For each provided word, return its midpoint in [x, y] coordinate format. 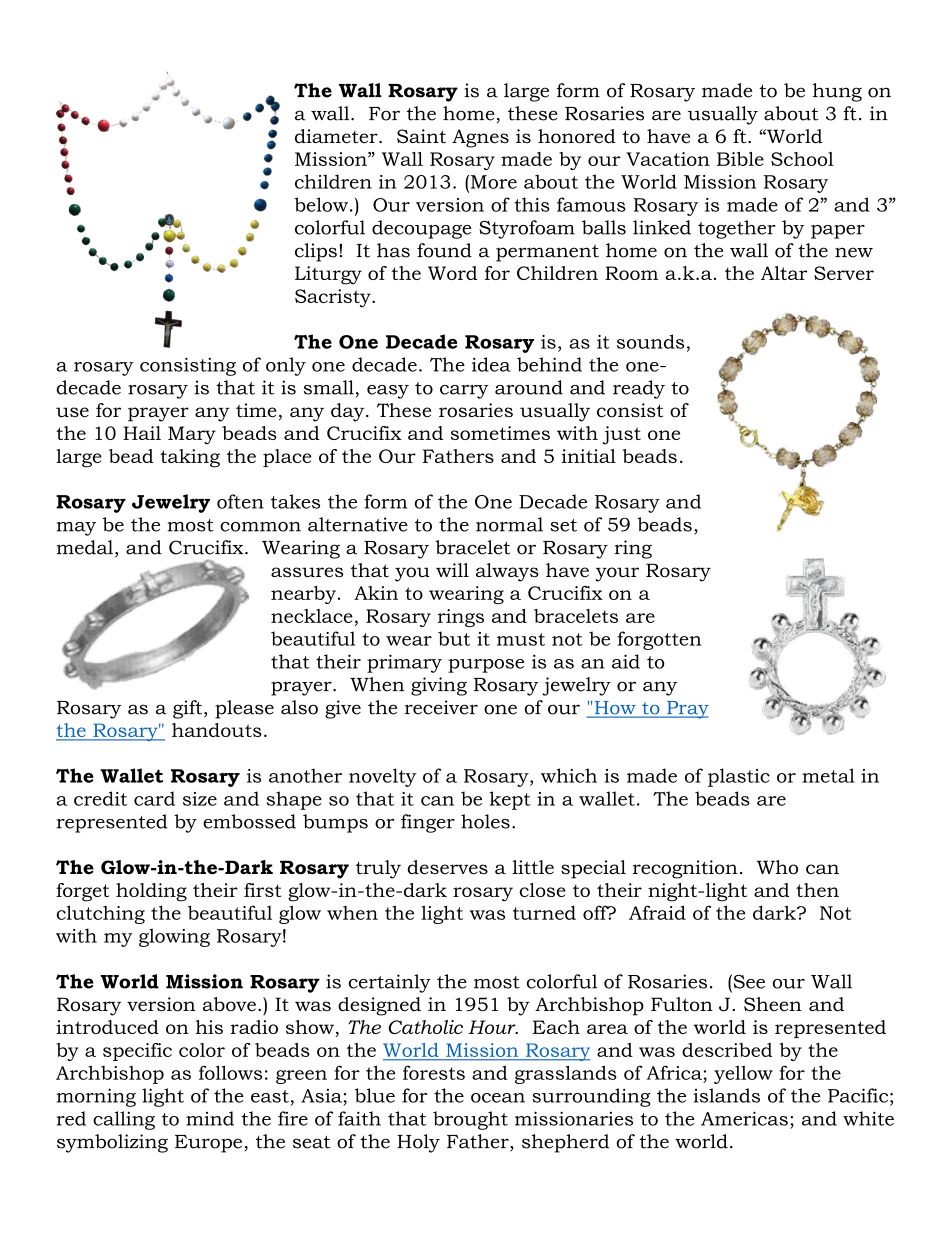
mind [210, 1118]
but [454, 638]
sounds [650, 341]
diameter [337, 136]
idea [491, 364]
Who [777, 867]
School [802, 159]
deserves [447, 867]
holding [151, 892]
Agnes [480, 138]
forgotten [659, 640]
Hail [142, 433]
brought [470, 1120]
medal [84, 547]
